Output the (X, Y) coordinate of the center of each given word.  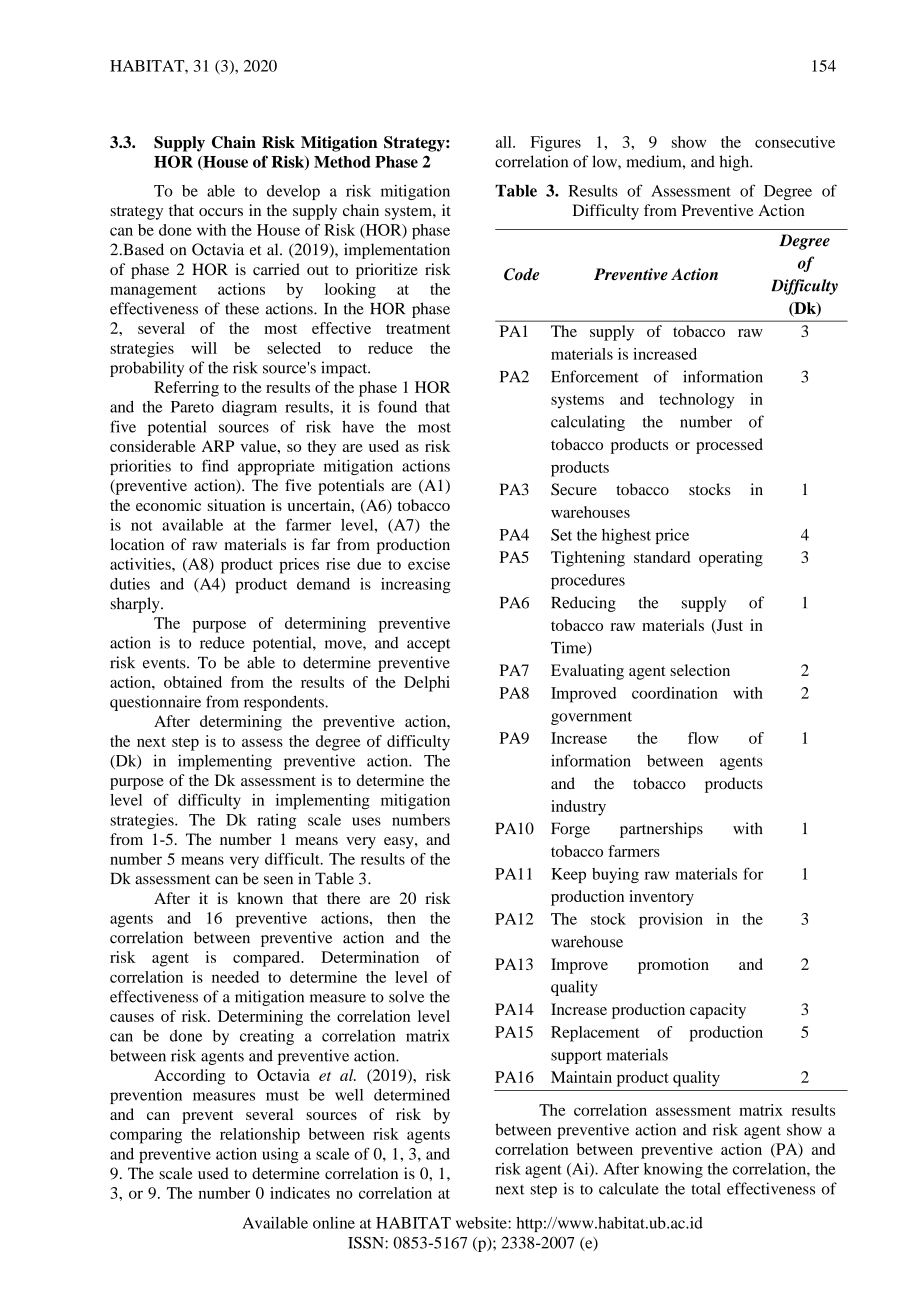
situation (236, 505)
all (505, 142)
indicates (300, 1193)
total (706, 1188)
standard (662, 557)
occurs (221, 212)
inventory (661, 898)
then (401, 918)
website (482, 1223)
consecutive (795, 142)
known (260, 898)
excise (429, 564)
